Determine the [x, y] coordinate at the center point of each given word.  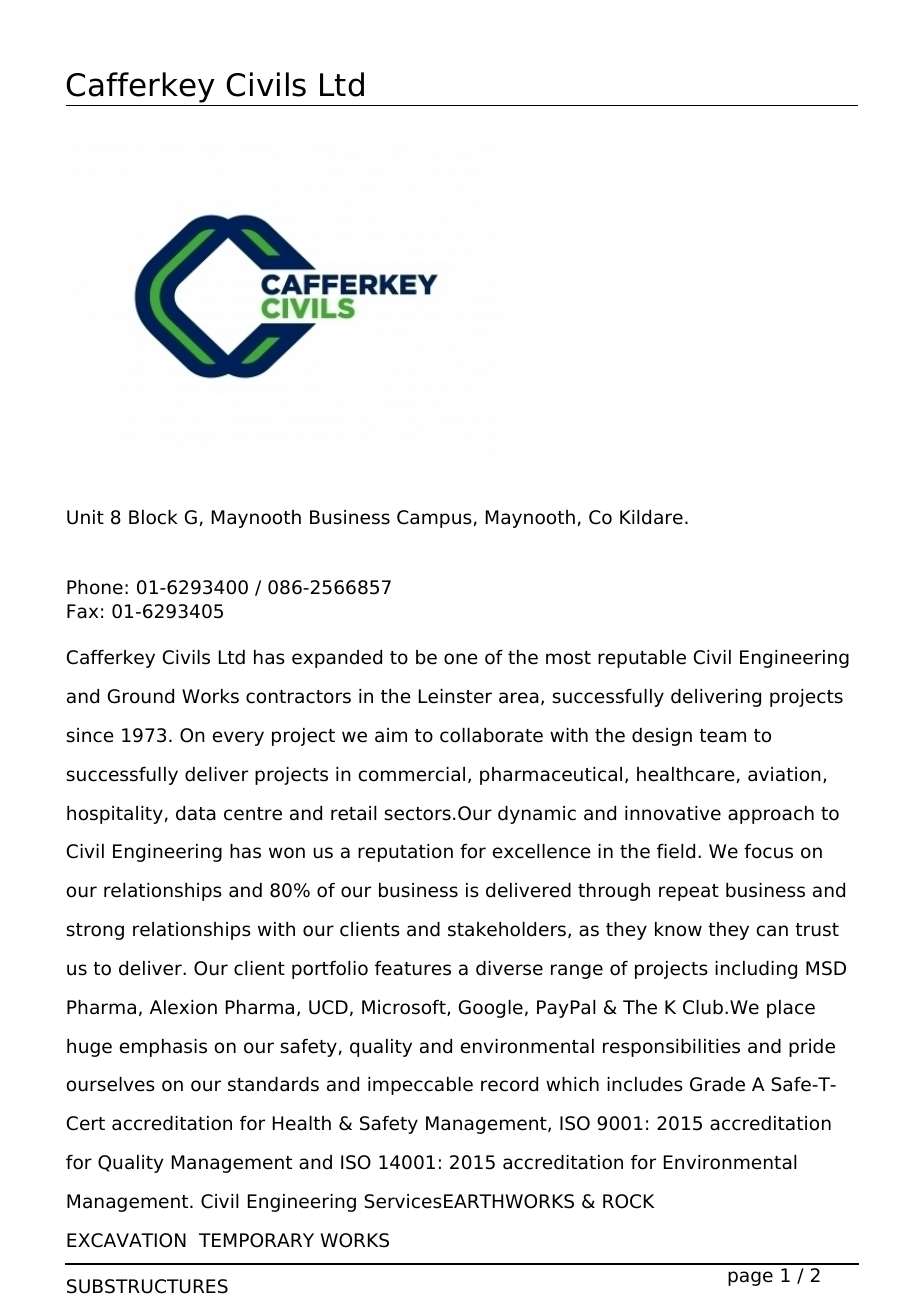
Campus [434, 519]
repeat [689, 892]
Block [153, 517]
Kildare [651, 517]
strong [95, 931]
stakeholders [507, 929]
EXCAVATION [126, 1240]
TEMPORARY [256, 1240]
